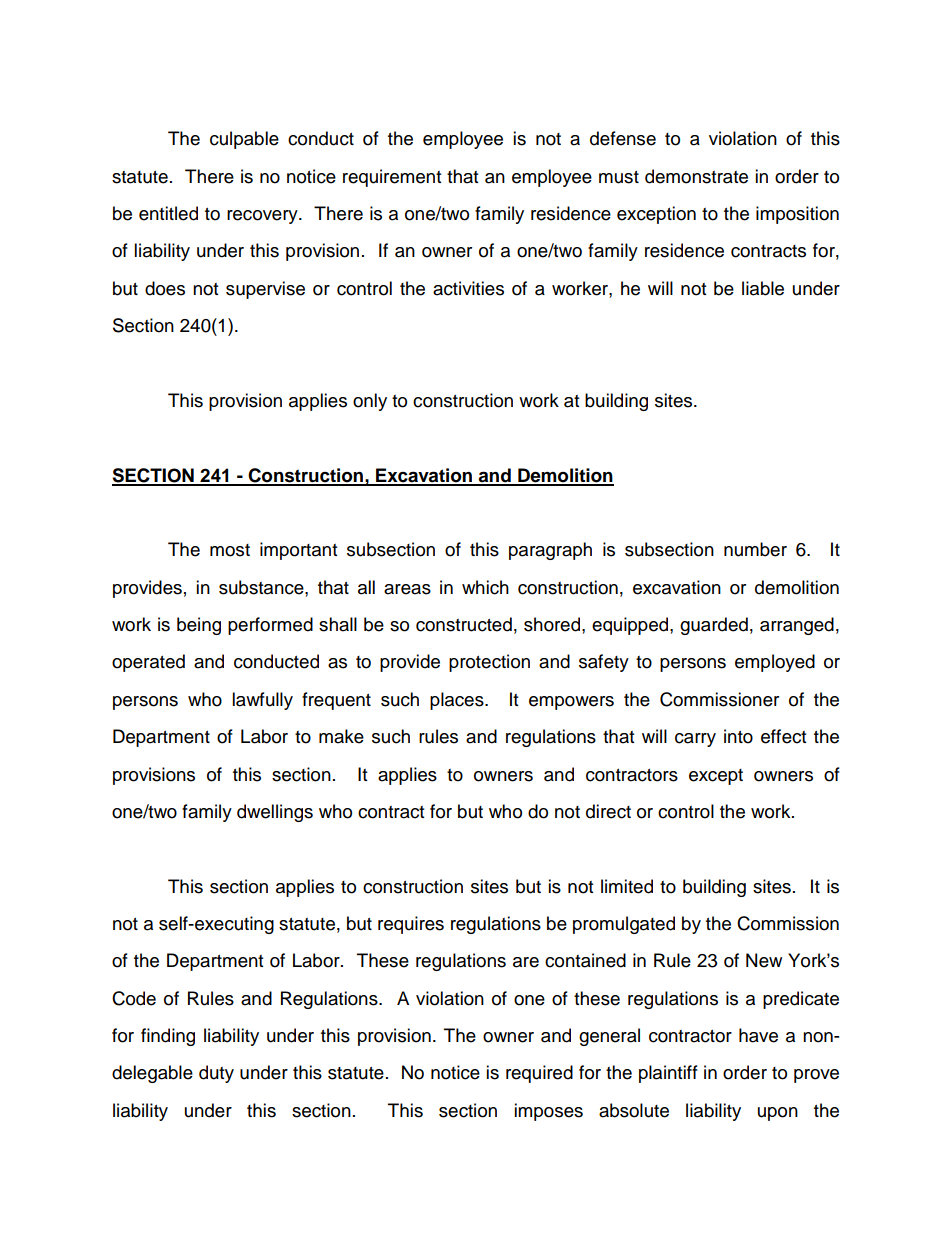  What do you see at coordinates (168, 1037) in the screenshot?
I see `finding` at bounding box center [168, 1037].
